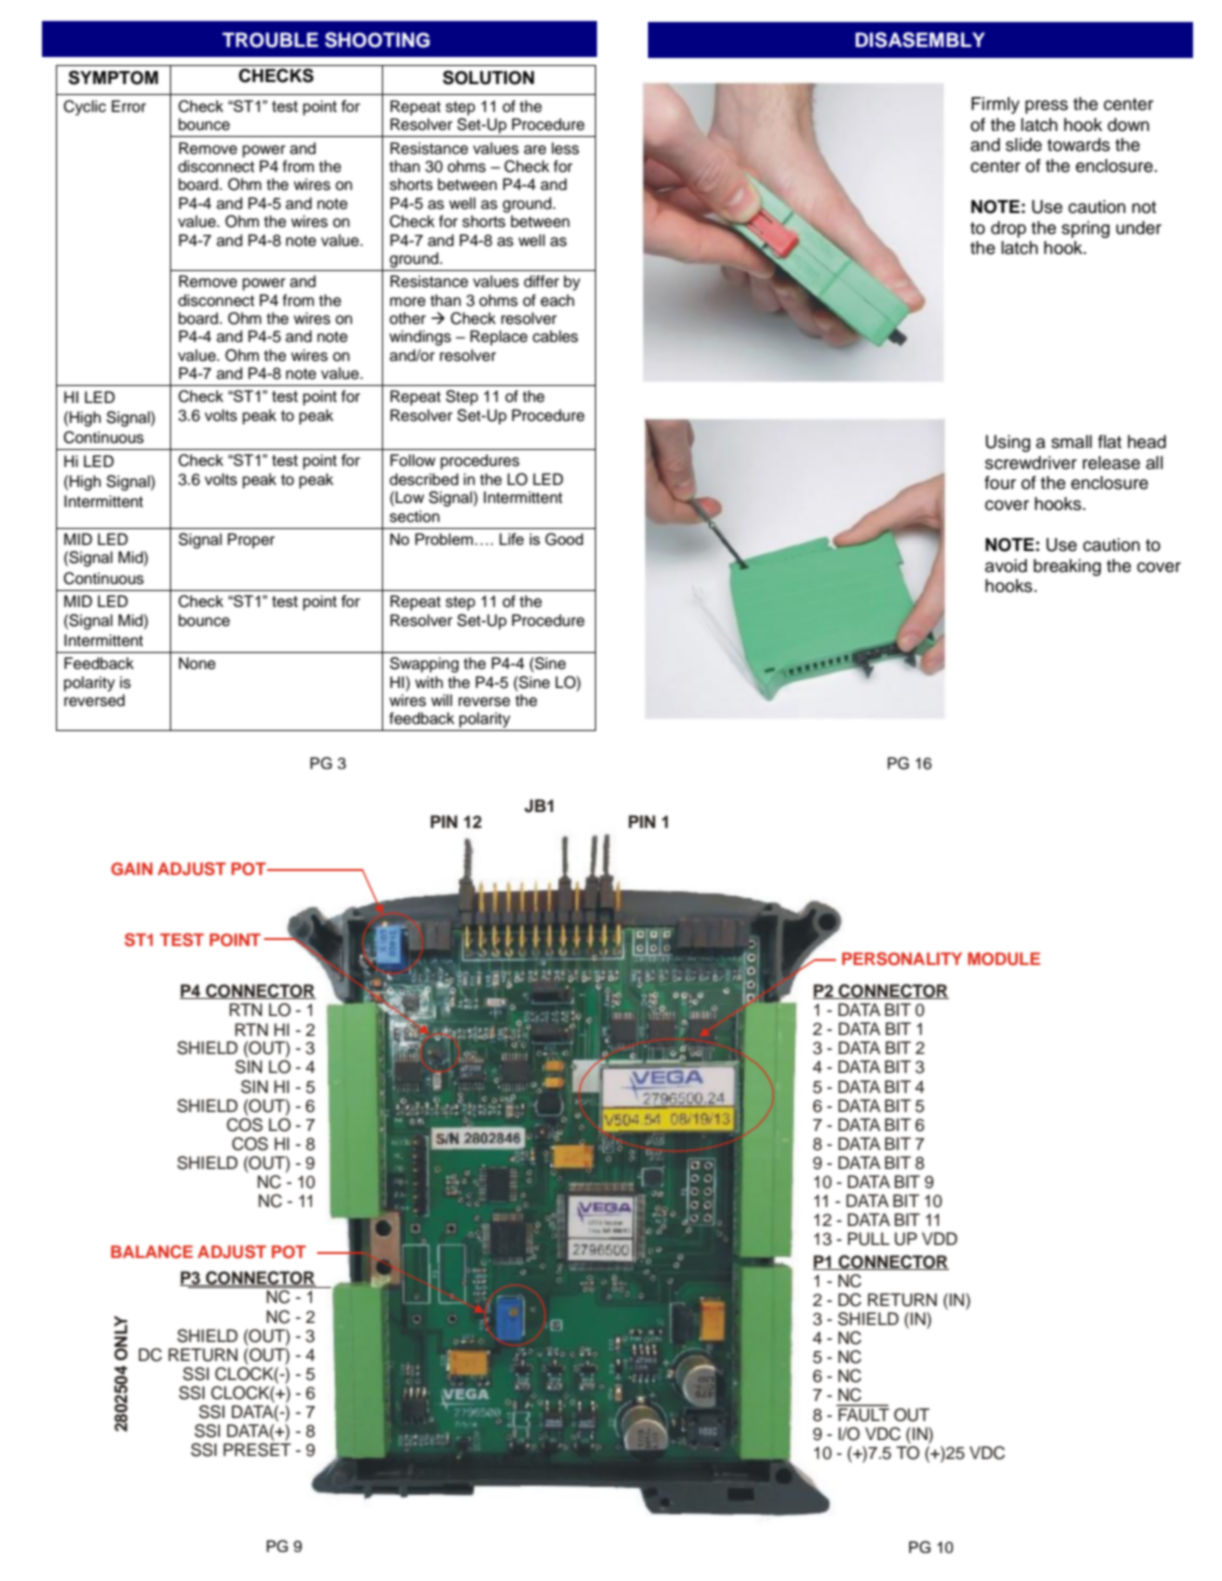 The image size is (1222, 1581). I want to click on Proper, so click(251, 541).
